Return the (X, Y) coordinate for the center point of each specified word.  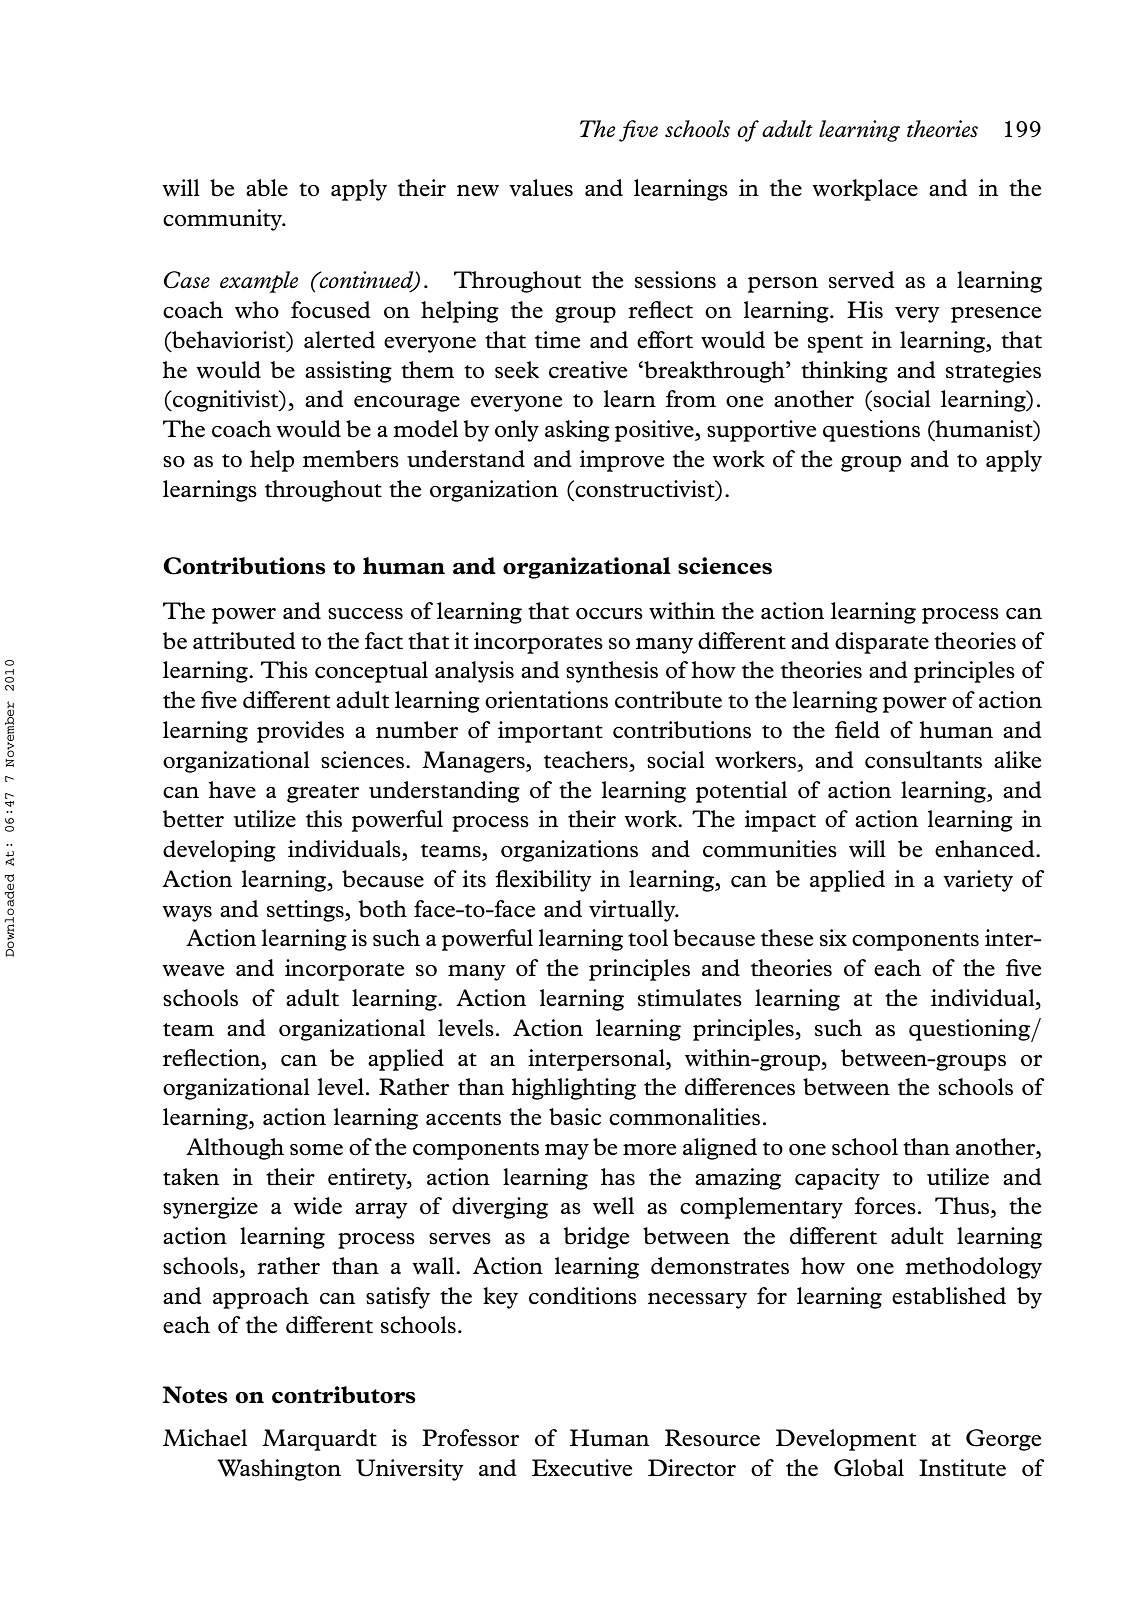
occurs (609, 614)
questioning (970, 1030)
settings (306, 911)
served (862, 280)
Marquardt (319, 1440)
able (267, 188)
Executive (582, 1468)
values (541, 188)
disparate (882, 643)
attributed (244, 641)
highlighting (574, 1089)
